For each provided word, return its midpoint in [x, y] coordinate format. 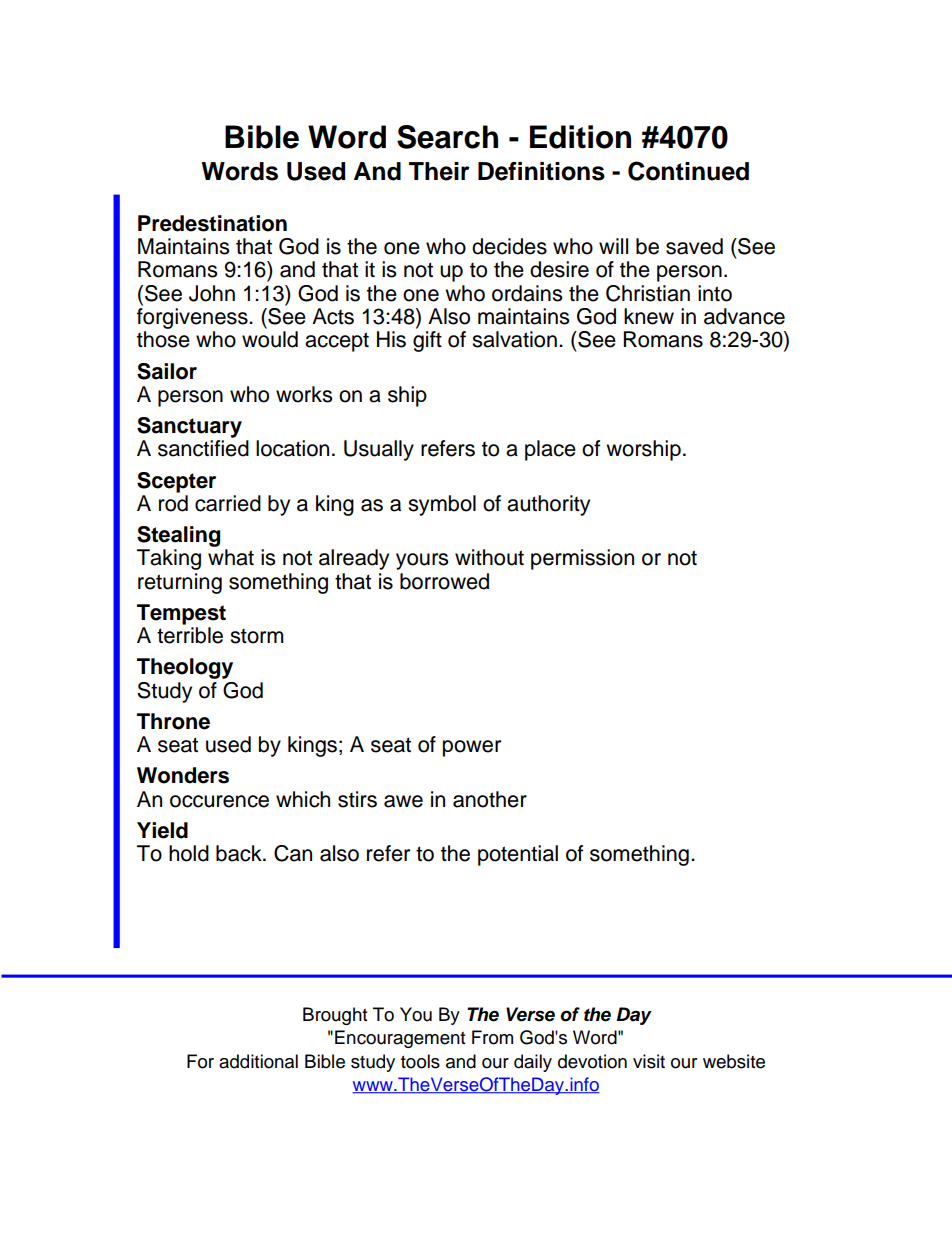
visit [649, 1061]
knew [649, 316]
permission [582, 559]
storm [257, 636]
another [490, 799]
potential [518, 855]
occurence [219, 801]
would [270, 339]
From [492, 1037]
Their [439, 171]
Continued [688, 171]
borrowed [444, 581]
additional [258, 1061]
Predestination [212, 223]
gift [427, 341]
